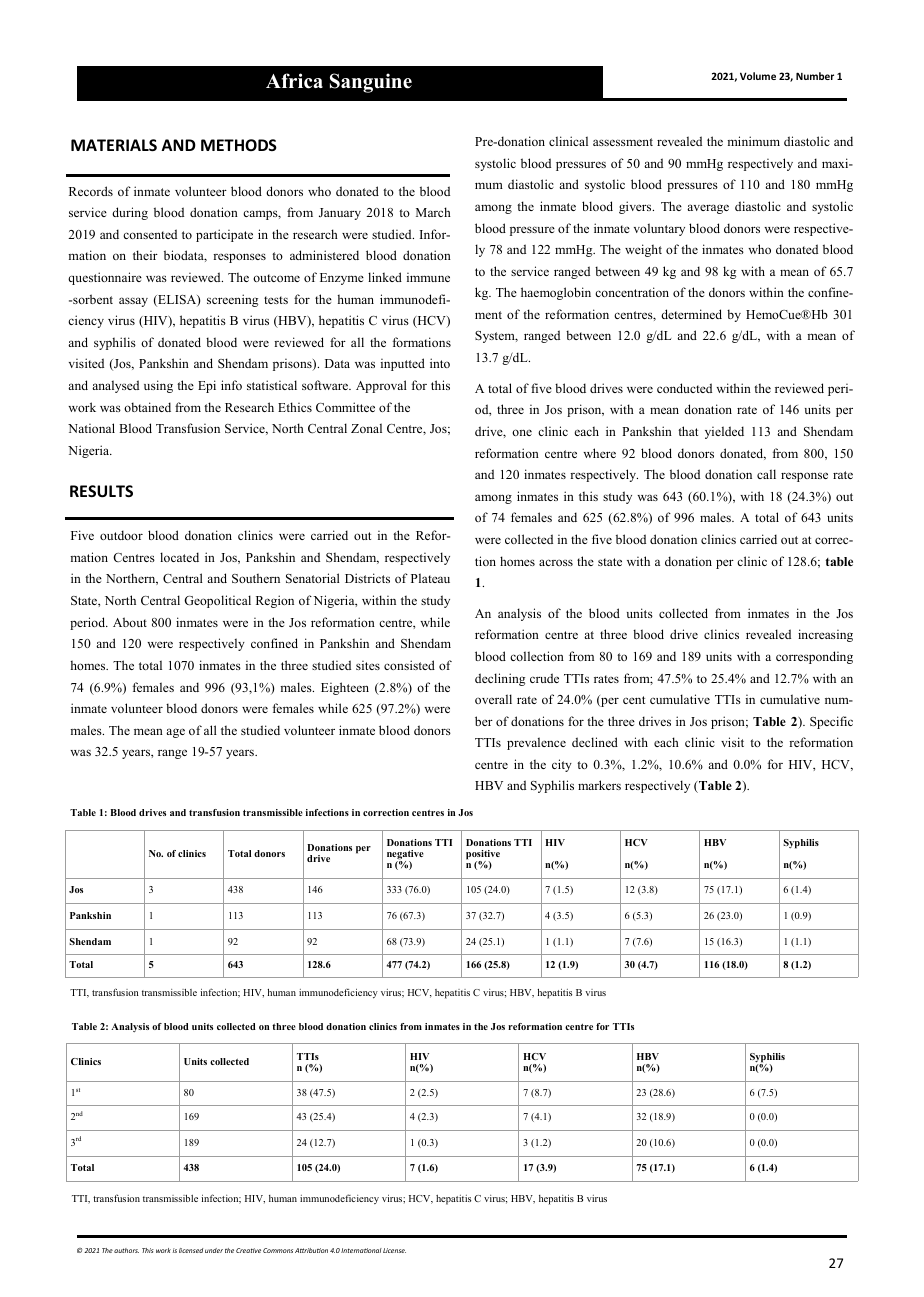 Image resolution: width=924 pixels, height=1297 pixels. What do you see at coordinates (371, 83) in the screenshot?
I see `Sanguine` at bounding box center [371, 83].
